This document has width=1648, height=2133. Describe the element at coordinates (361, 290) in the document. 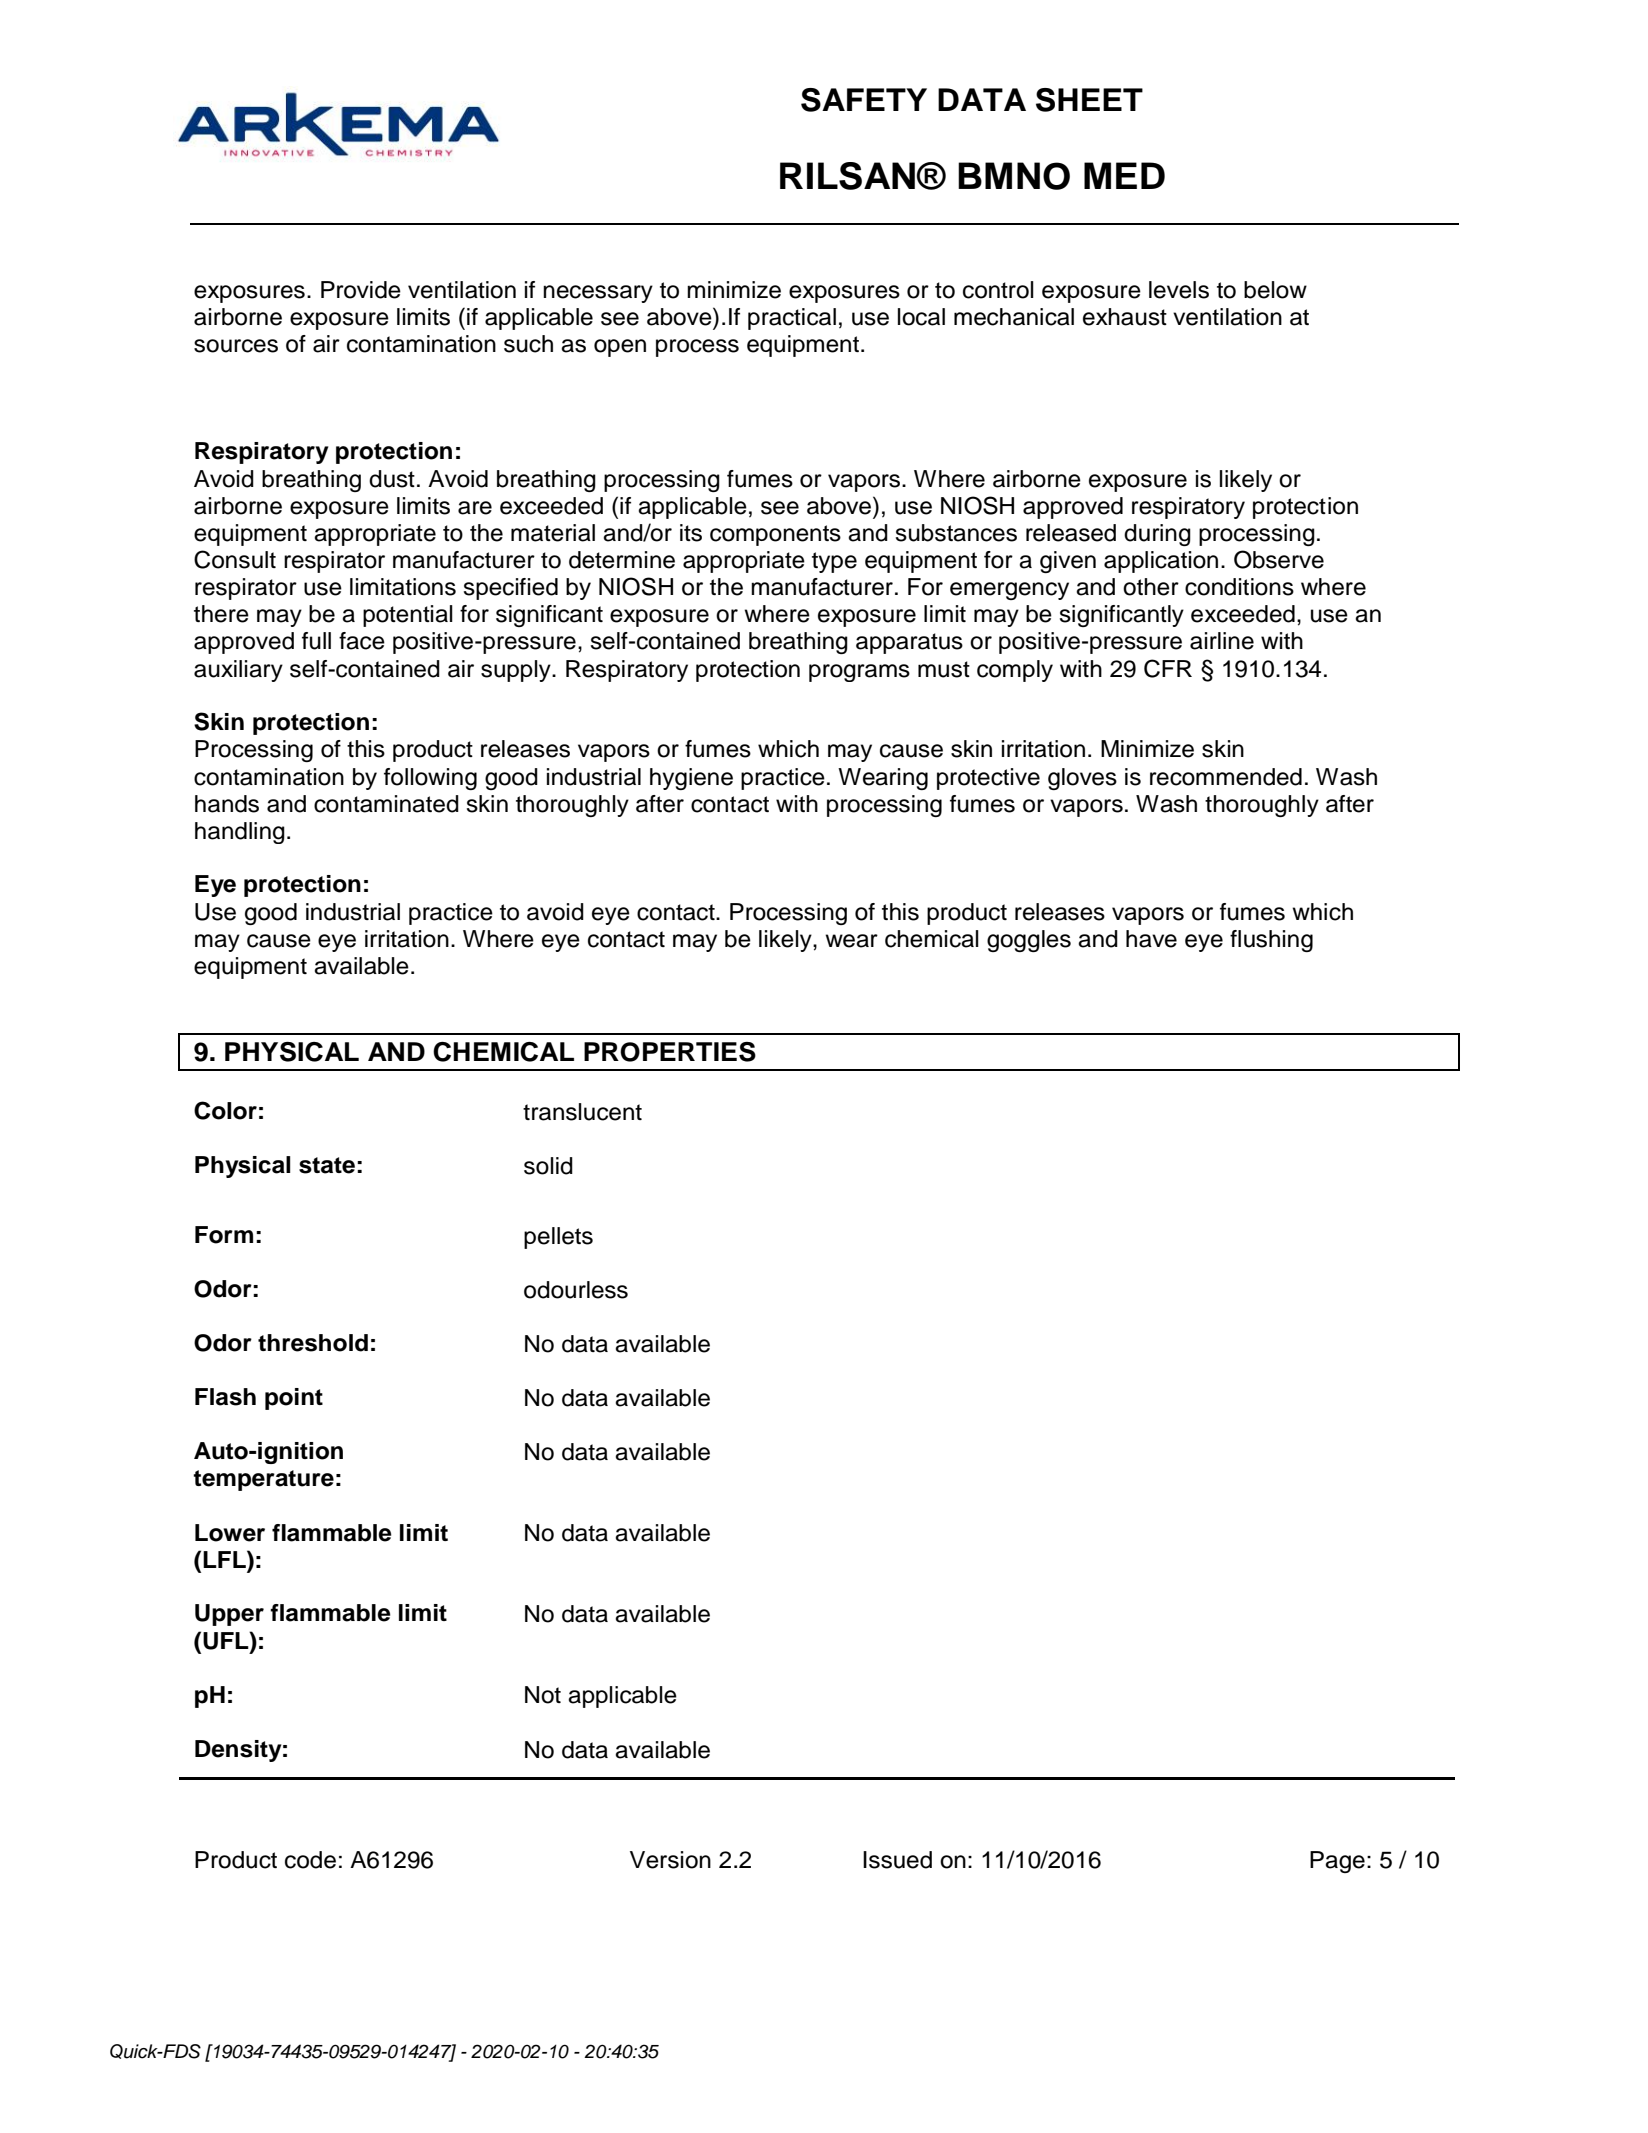

I see `Provide` at that location.
